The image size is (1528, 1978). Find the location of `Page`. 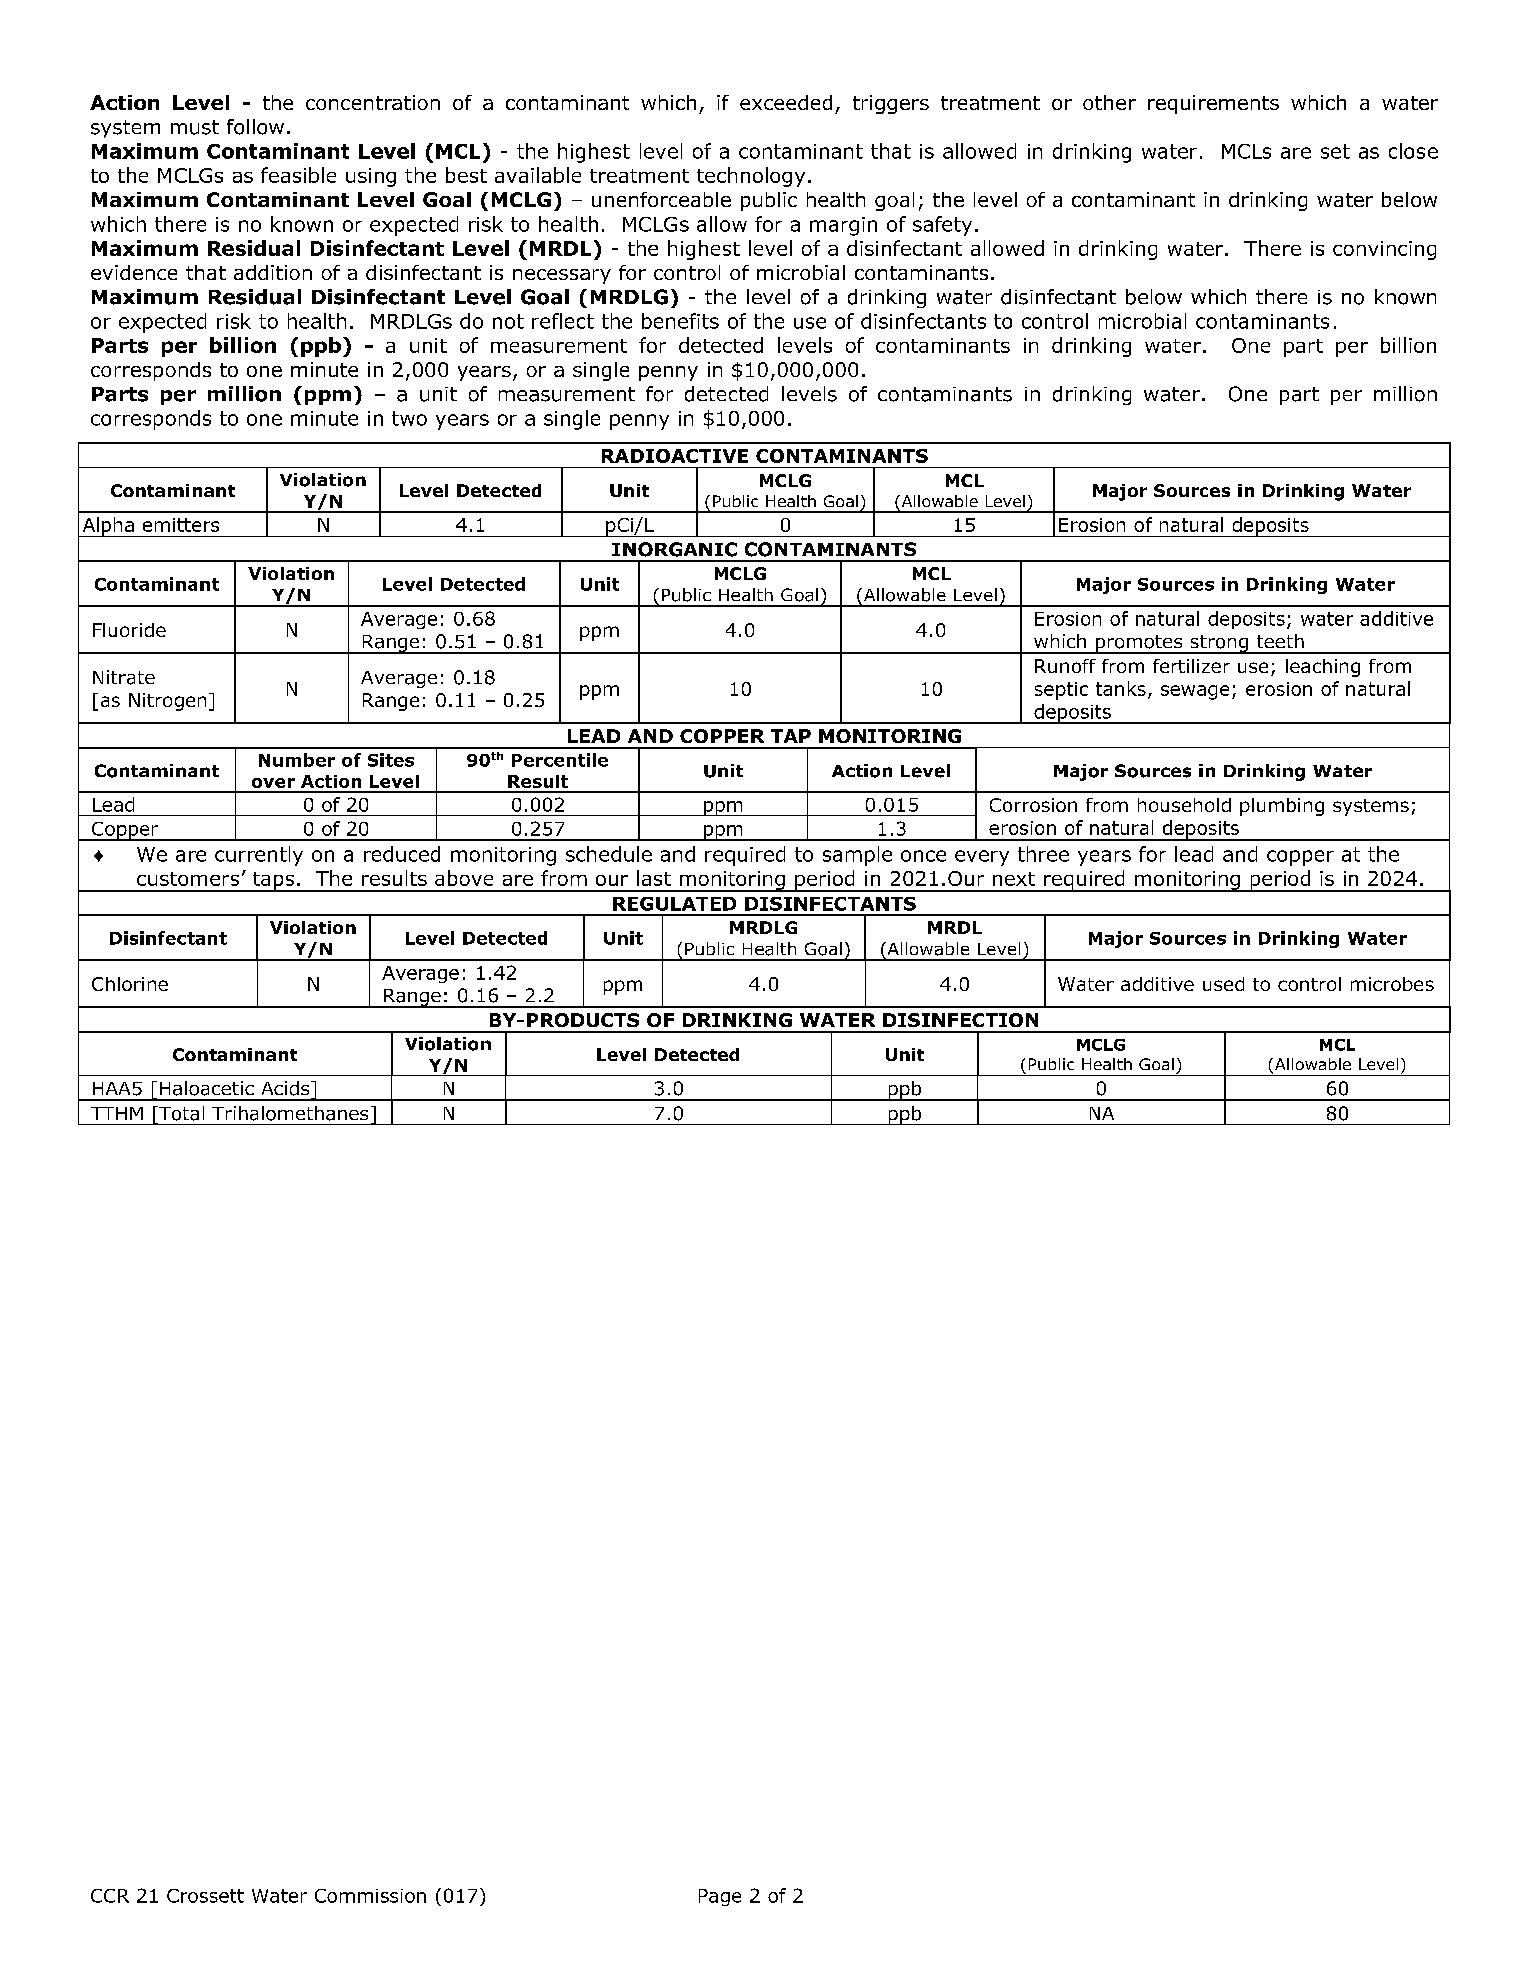

Page is located at coordinates (720, 1897).
